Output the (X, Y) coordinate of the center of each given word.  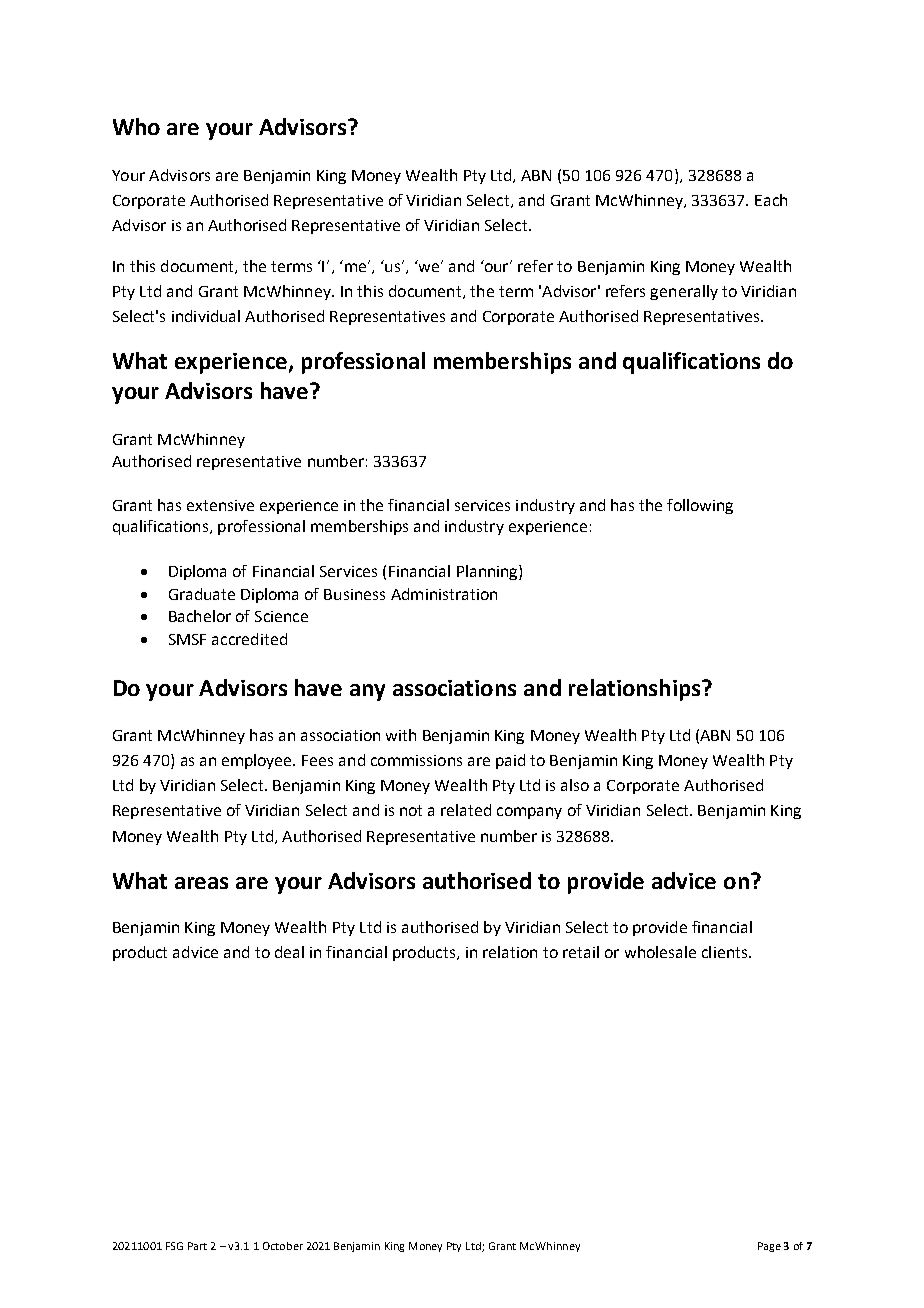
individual (206, 316)
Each (771, 200)
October (283, 1246)
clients (726, 952)
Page (769, 1247)
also (575, 785)
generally (684, 292)
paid (510, 761)
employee (258, 761)
